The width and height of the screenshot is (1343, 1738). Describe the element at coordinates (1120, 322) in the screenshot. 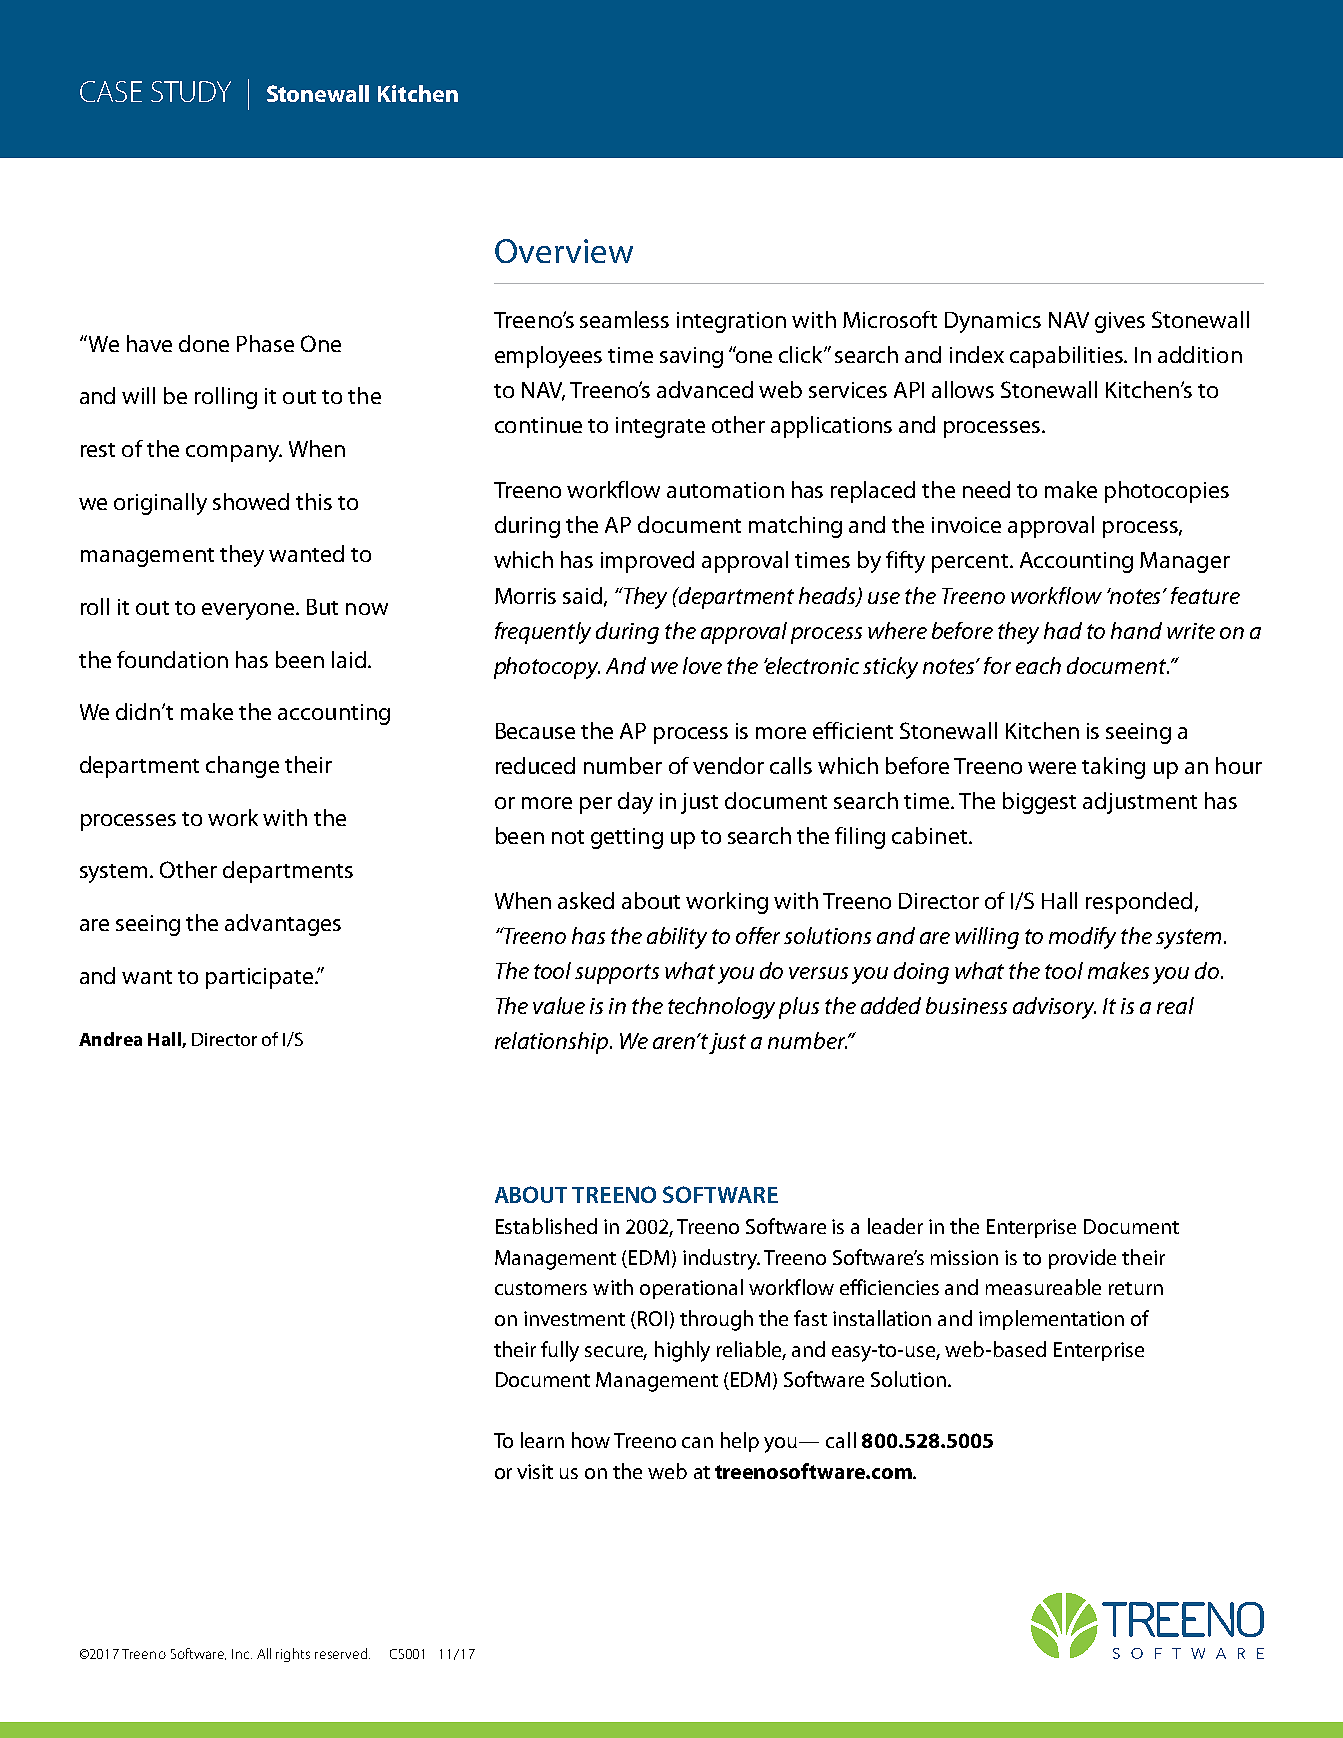

I see `gives` at that location.
